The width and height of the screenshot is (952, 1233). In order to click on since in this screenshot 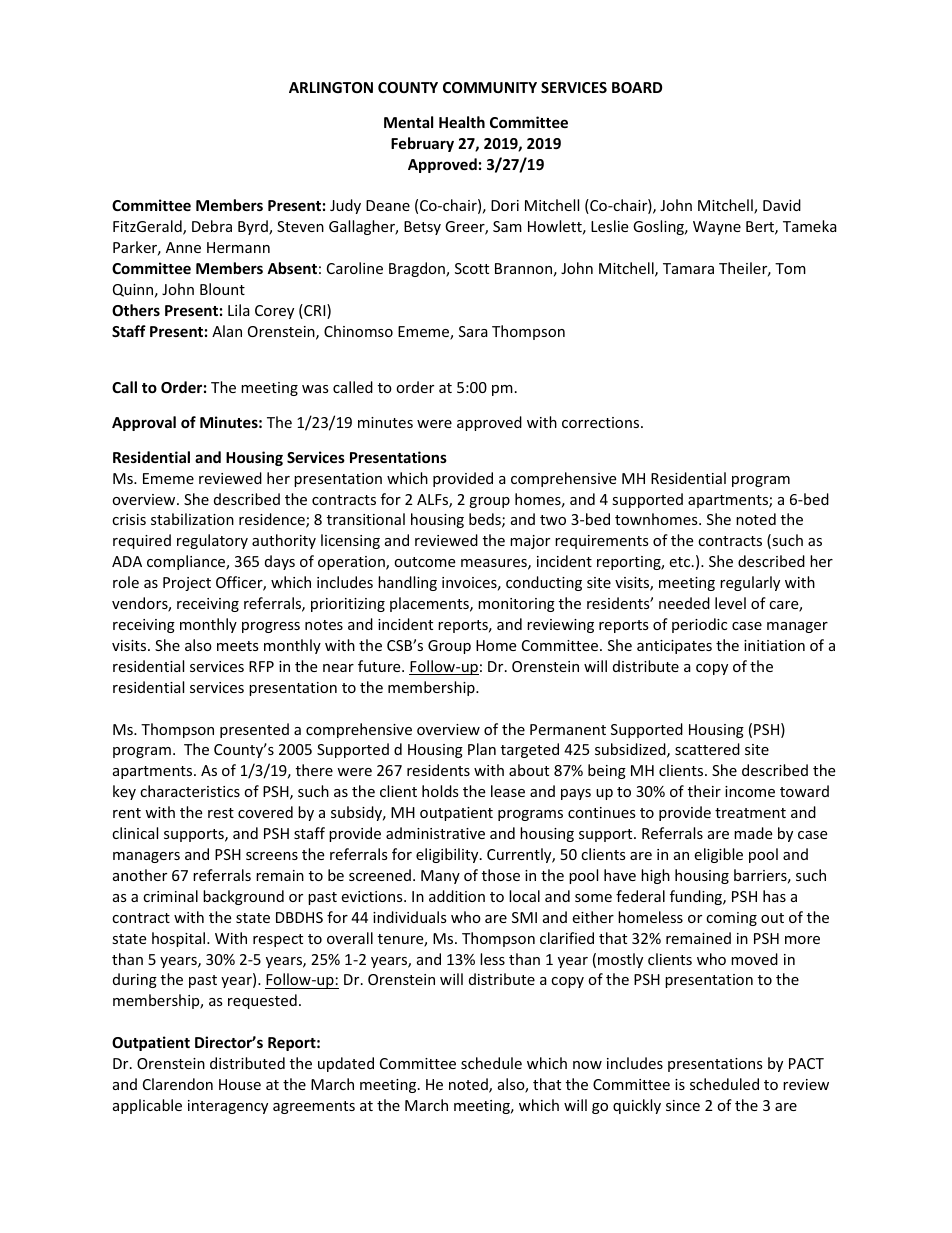, I will do `click(683, 1105)`.
